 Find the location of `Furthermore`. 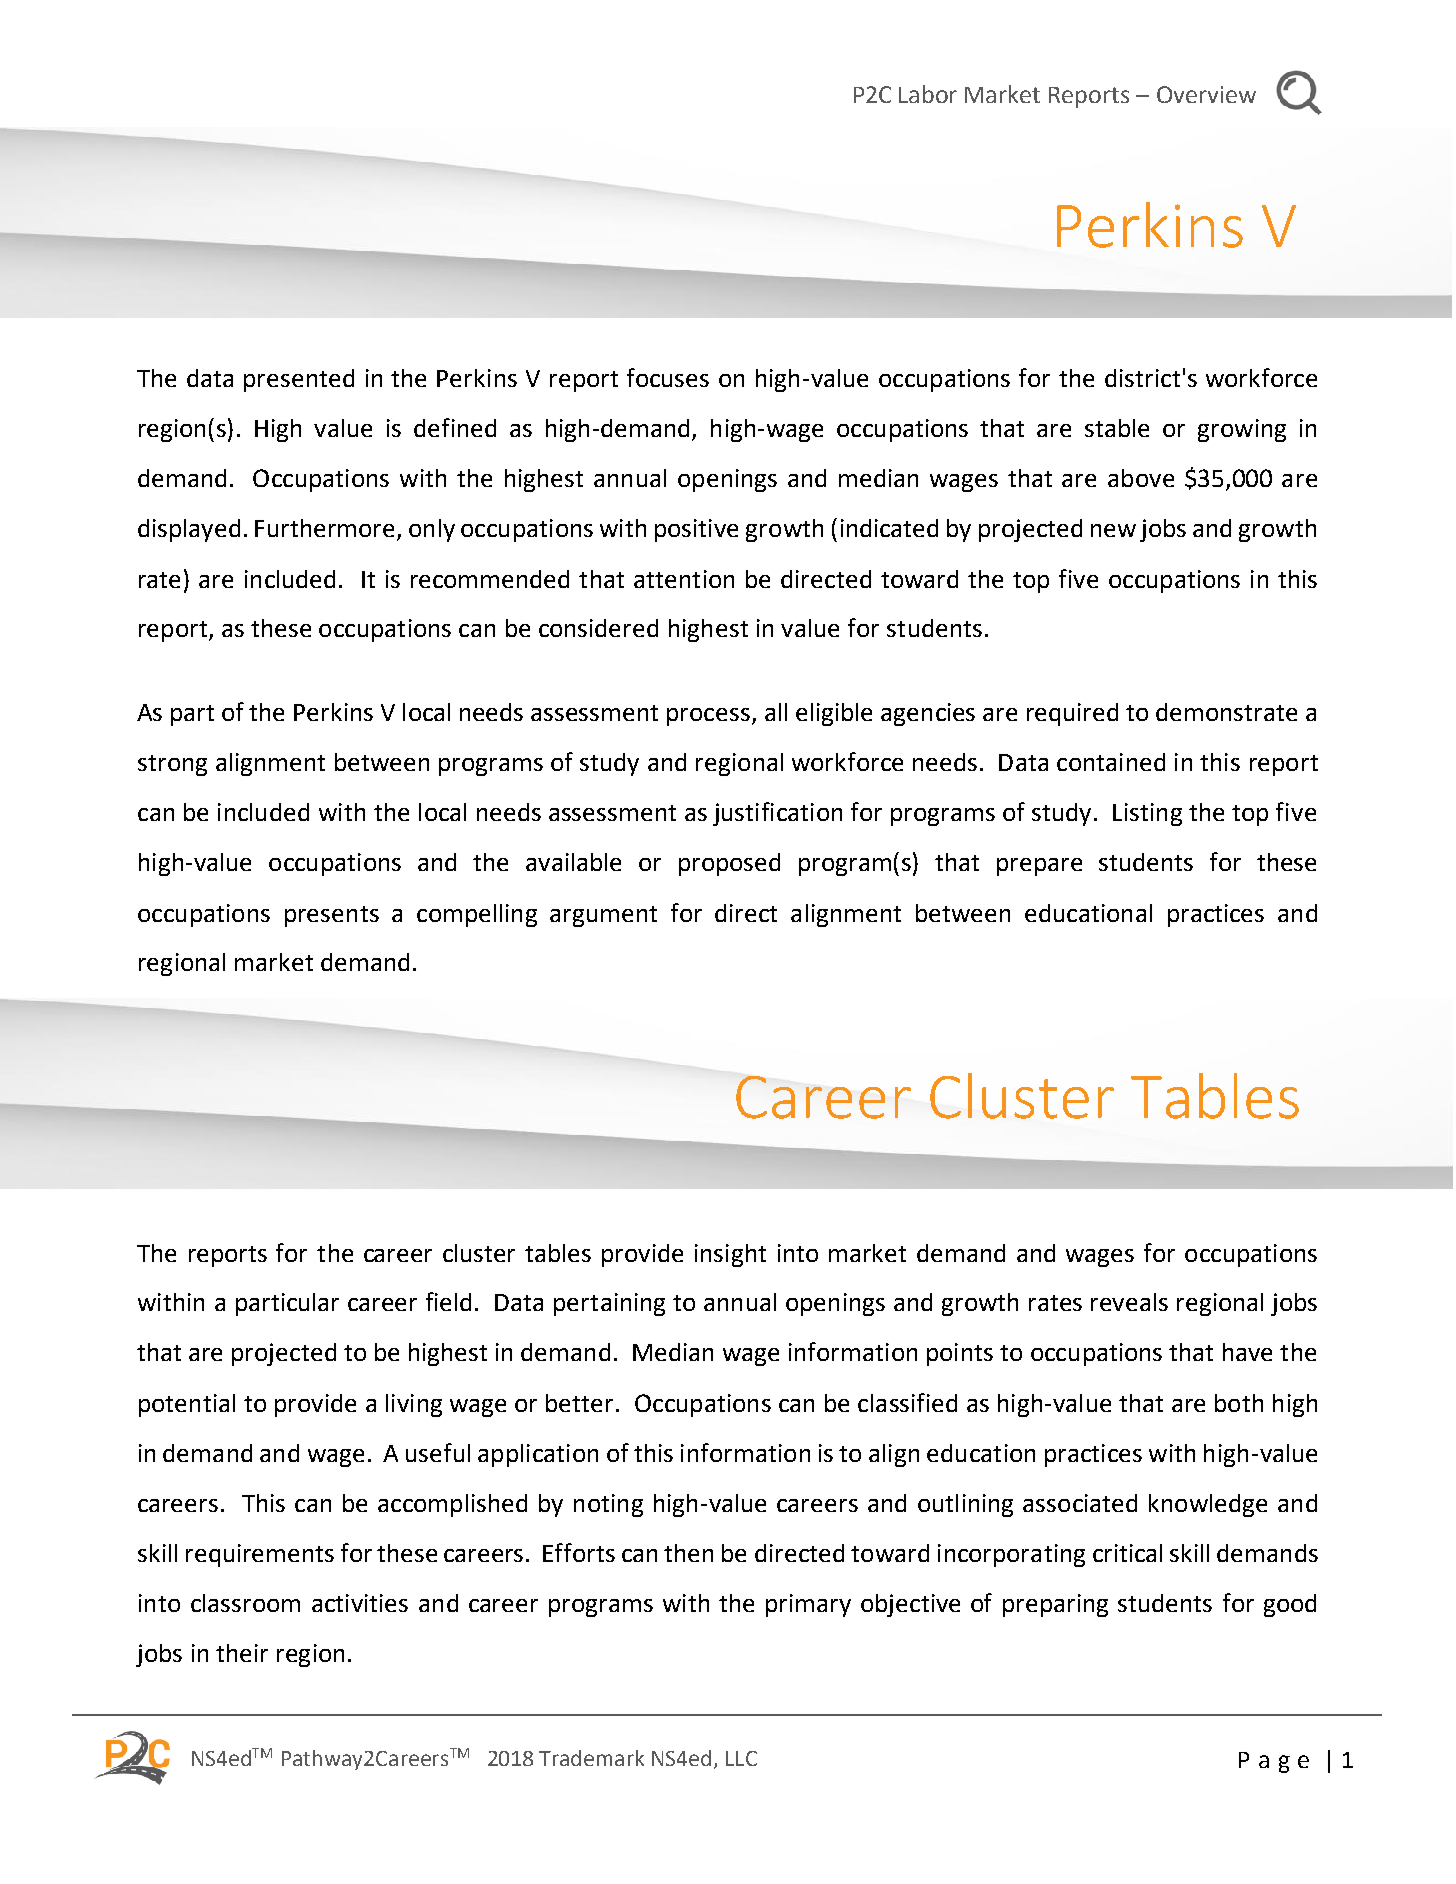

Furthermore is located at coordinates (326, 529).
